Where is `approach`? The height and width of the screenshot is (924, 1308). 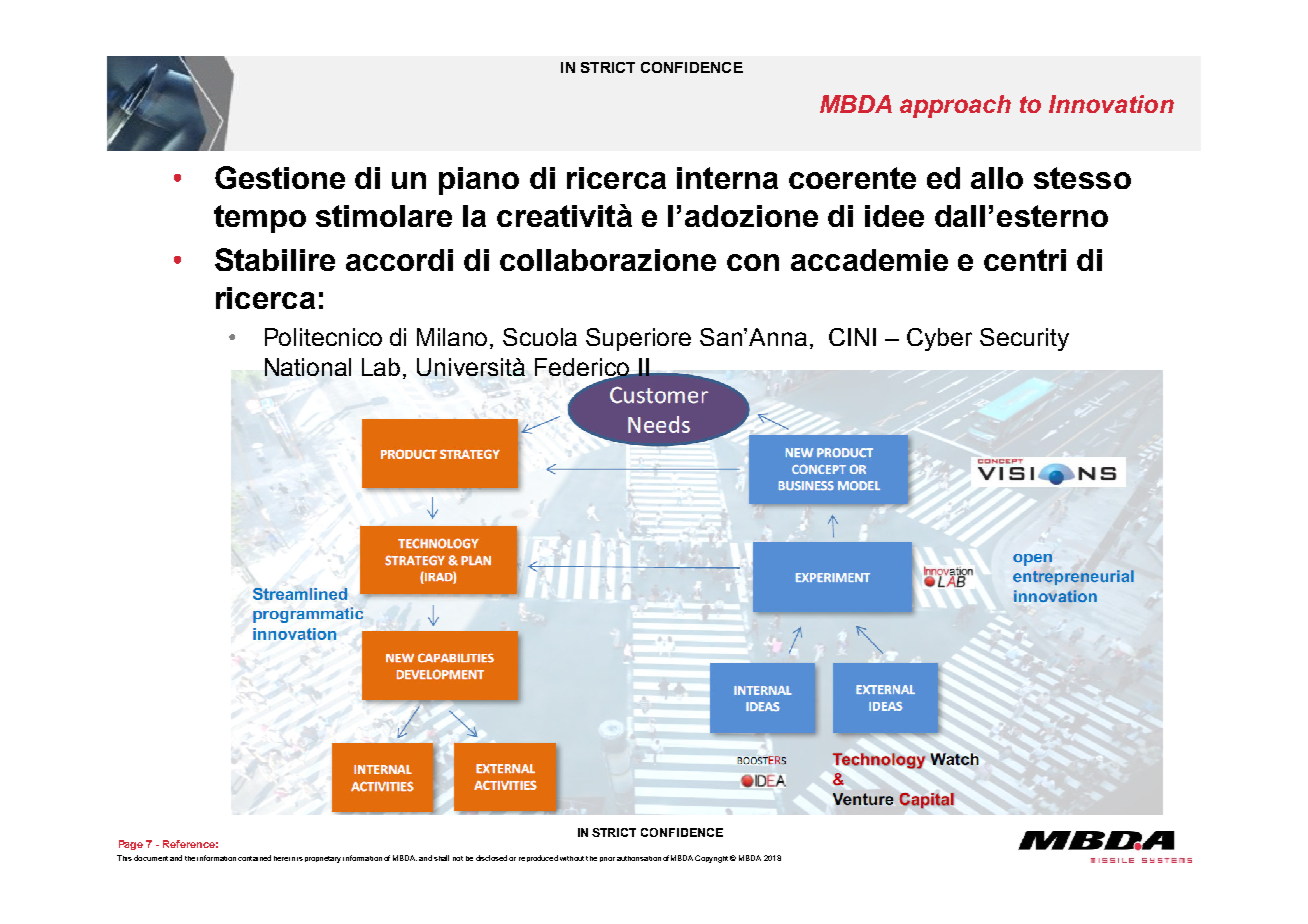
approach is located at coordinates (955, 106).
